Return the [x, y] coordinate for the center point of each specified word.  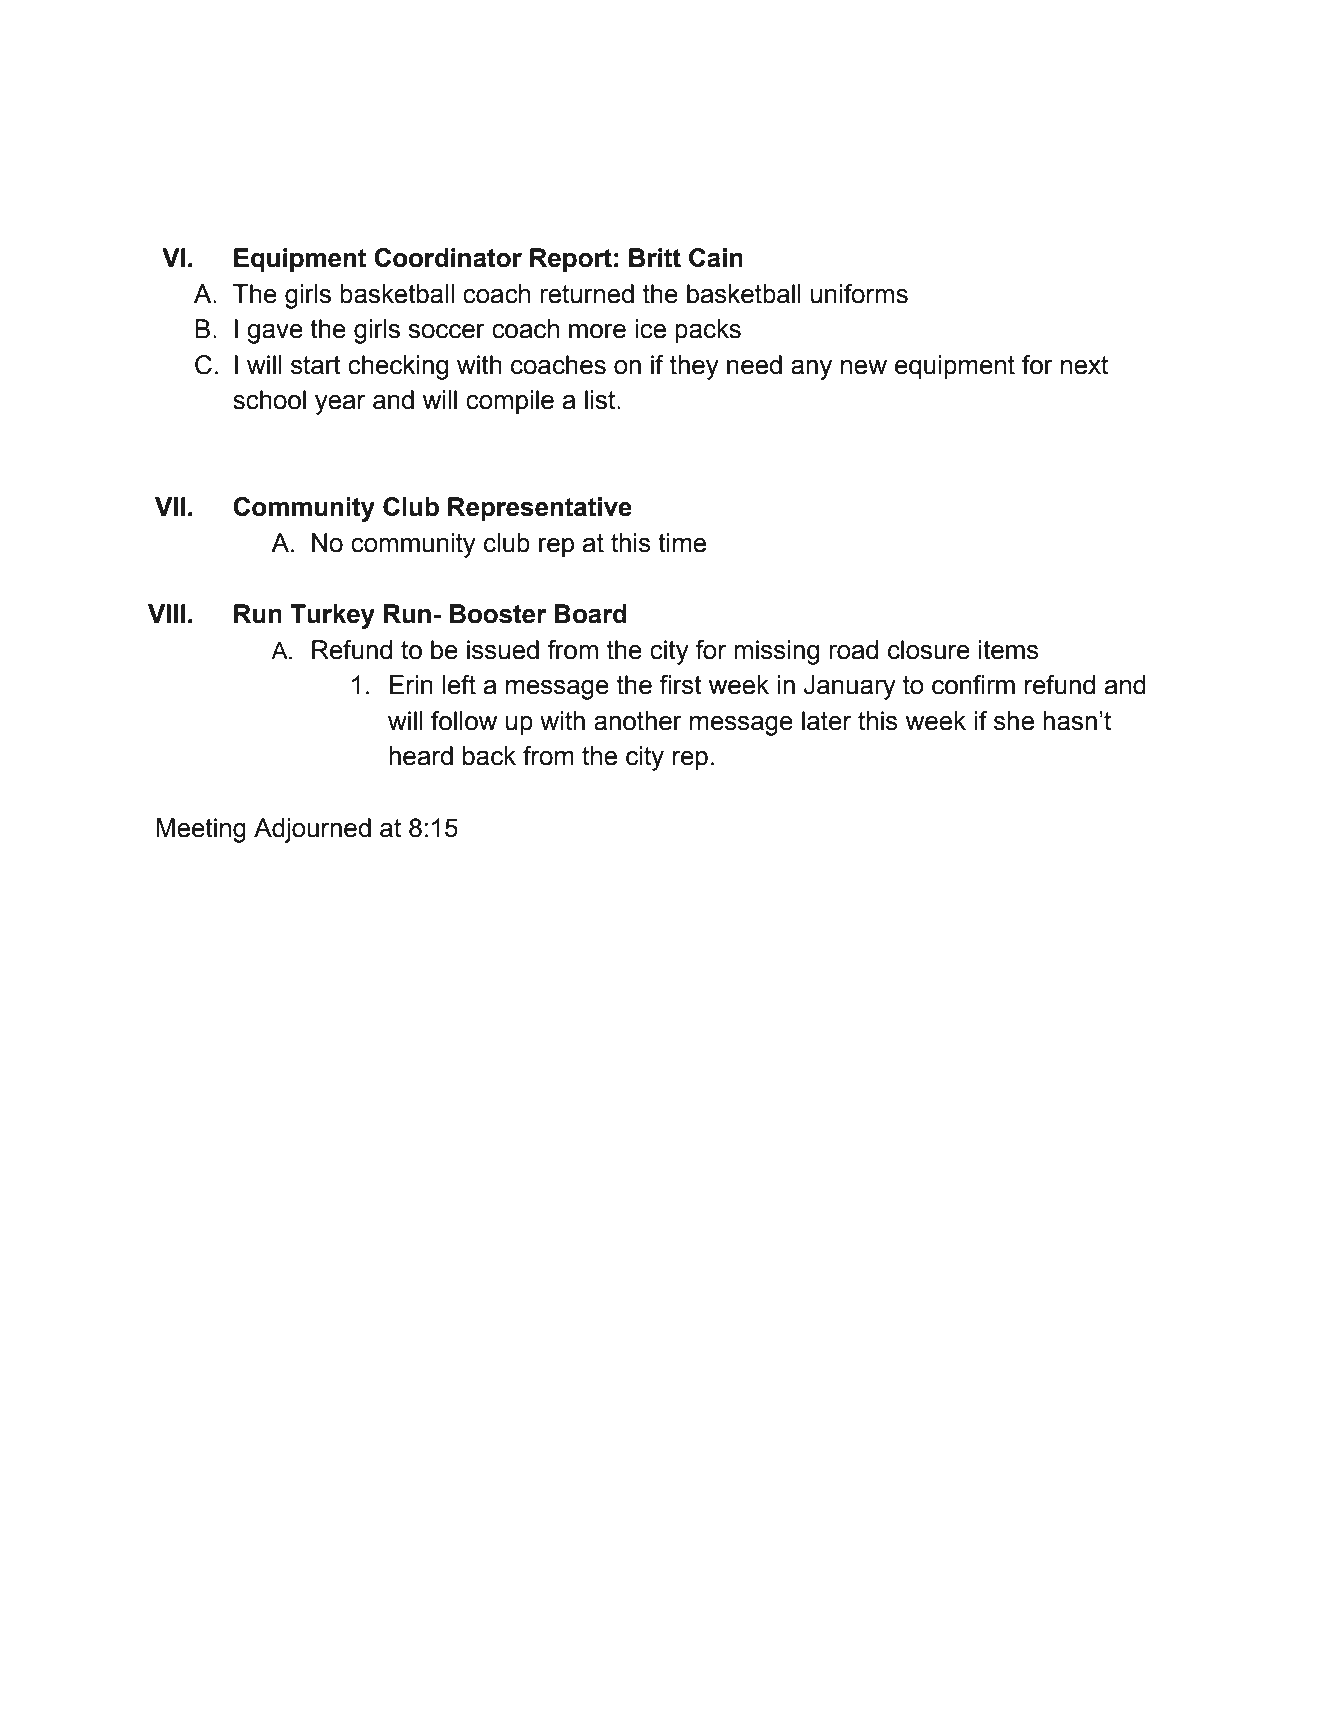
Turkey [332, 616]
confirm [973, 685]
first [680, 685]
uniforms [859, 294]
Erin [411, 684]
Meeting [201, 830]
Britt [655, 258]
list [601, 400]
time [682, 543]
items [1009, 650]
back [489, 756]
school [269, 400]
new [864, 367]
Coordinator [448, 258]
